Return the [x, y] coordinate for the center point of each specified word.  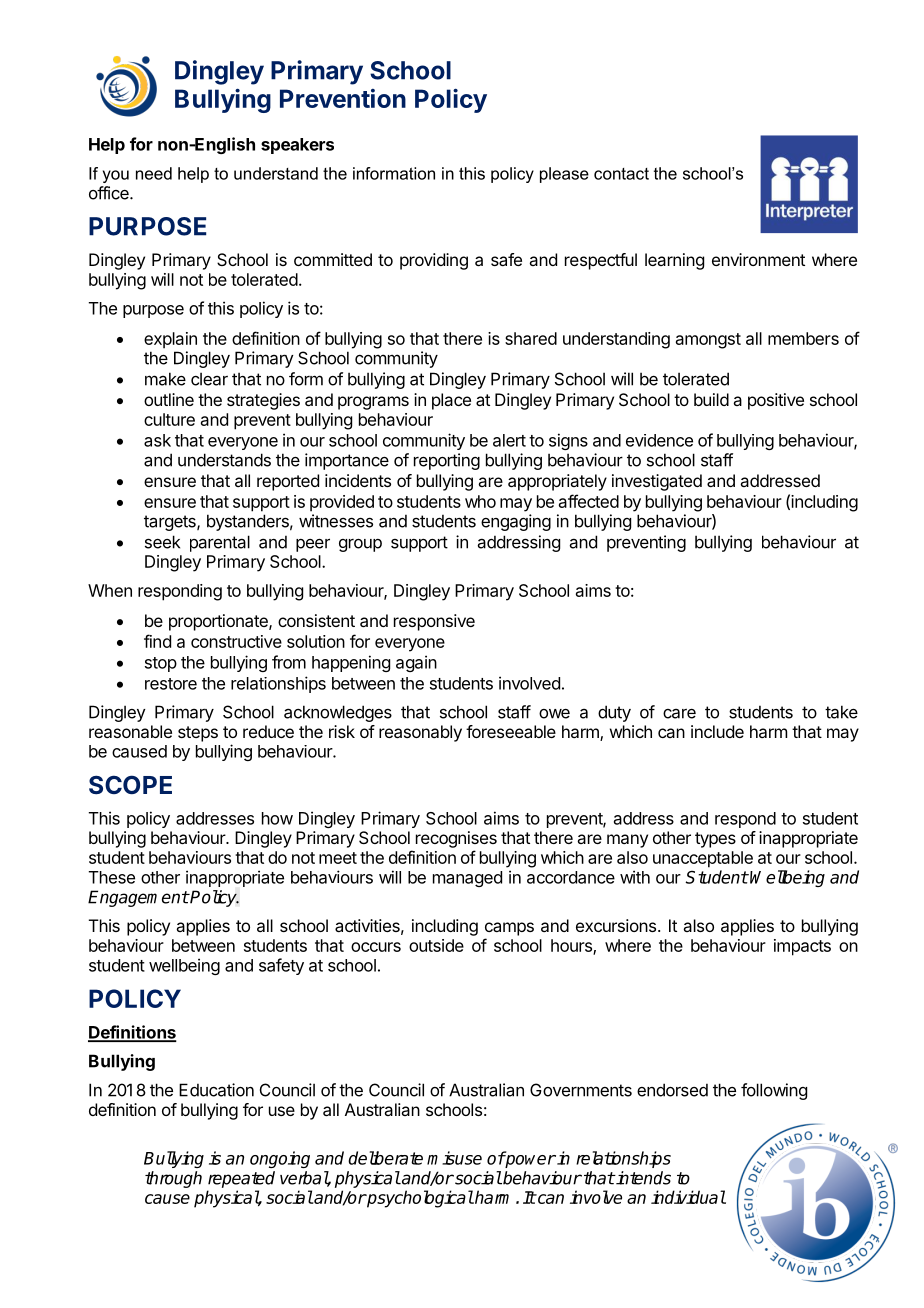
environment [758, 259]
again [416, 663]
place [451, 401]
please [564, 175]
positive [776, 401]
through [173, 1179]
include [717, 731]
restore [171, 684]
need [154, 173]
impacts [802, 947]
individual [688, 1197]
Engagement [138, 898]
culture [169, 419]
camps [509, 929]
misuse [454, 1158]
